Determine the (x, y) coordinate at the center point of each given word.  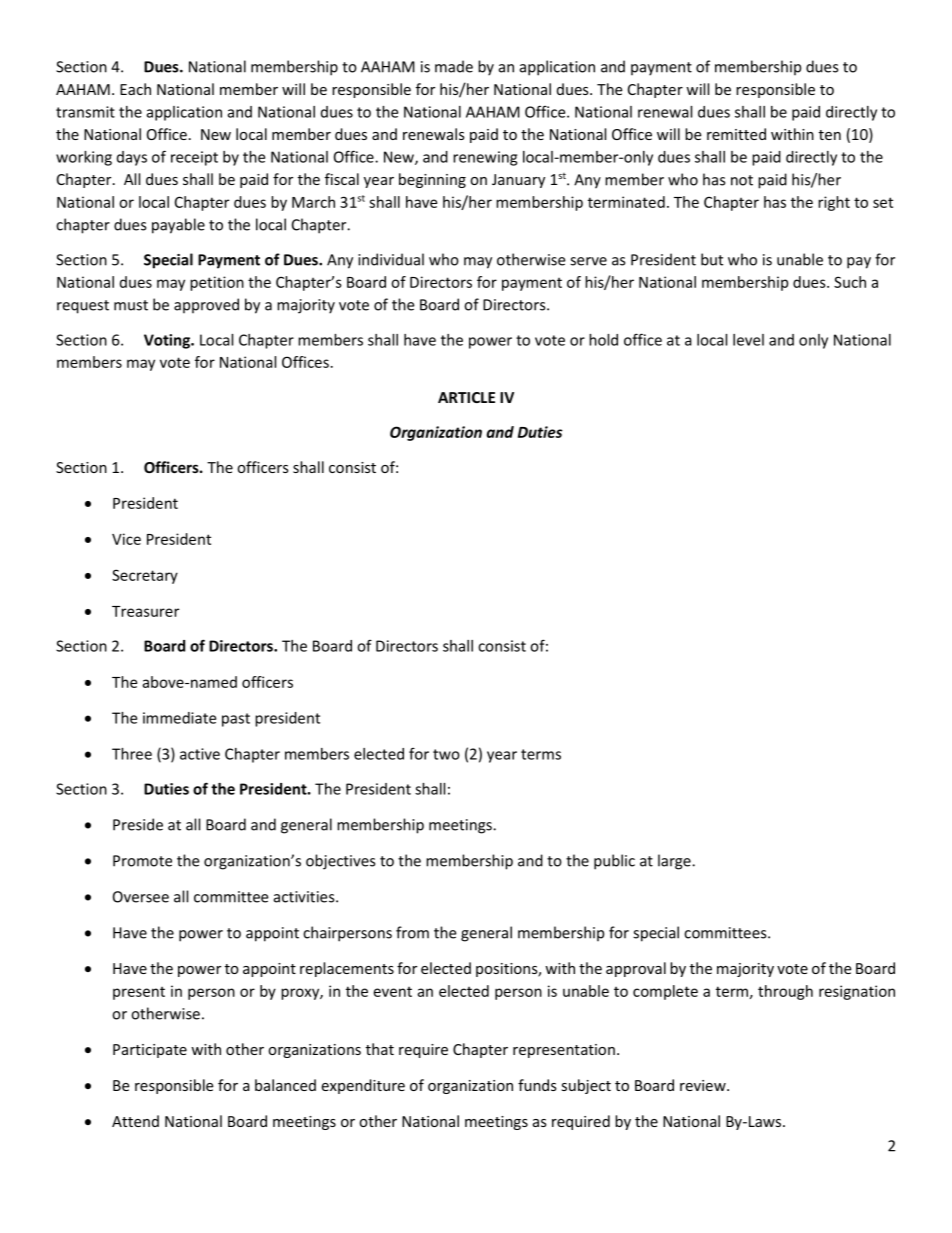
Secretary (145, 576)
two (446, 754)
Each (135, 89)
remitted (736, 134)
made (454, 66)
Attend (135, 1121)
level (748, 340)
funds (537, 1085)
